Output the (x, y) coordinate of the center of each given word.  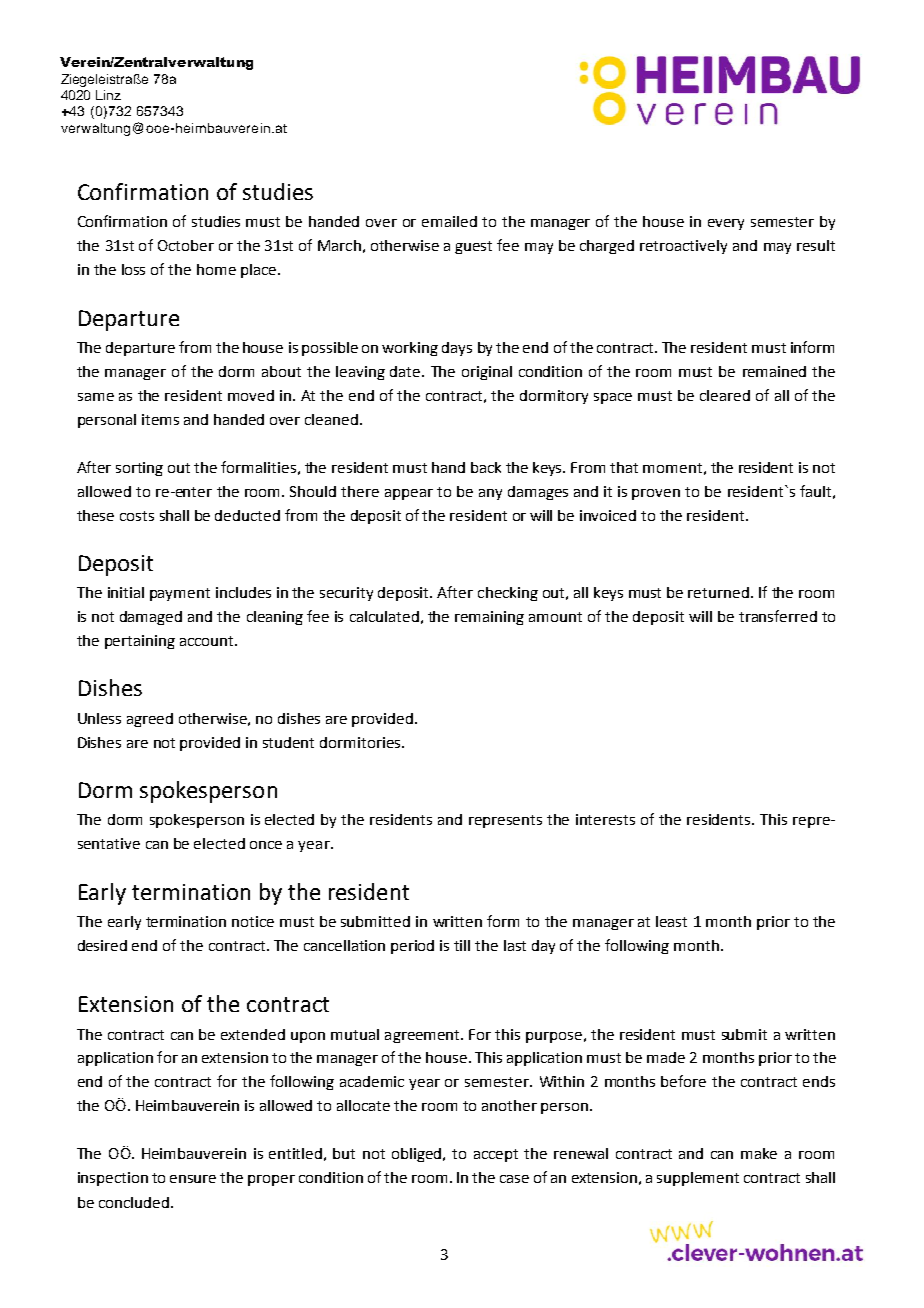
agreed (150, 720)
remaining (489, 618)
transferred (778, 616)
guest (473, 247)
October (186, 245)
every (726, 224)
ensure (193, 1179)
